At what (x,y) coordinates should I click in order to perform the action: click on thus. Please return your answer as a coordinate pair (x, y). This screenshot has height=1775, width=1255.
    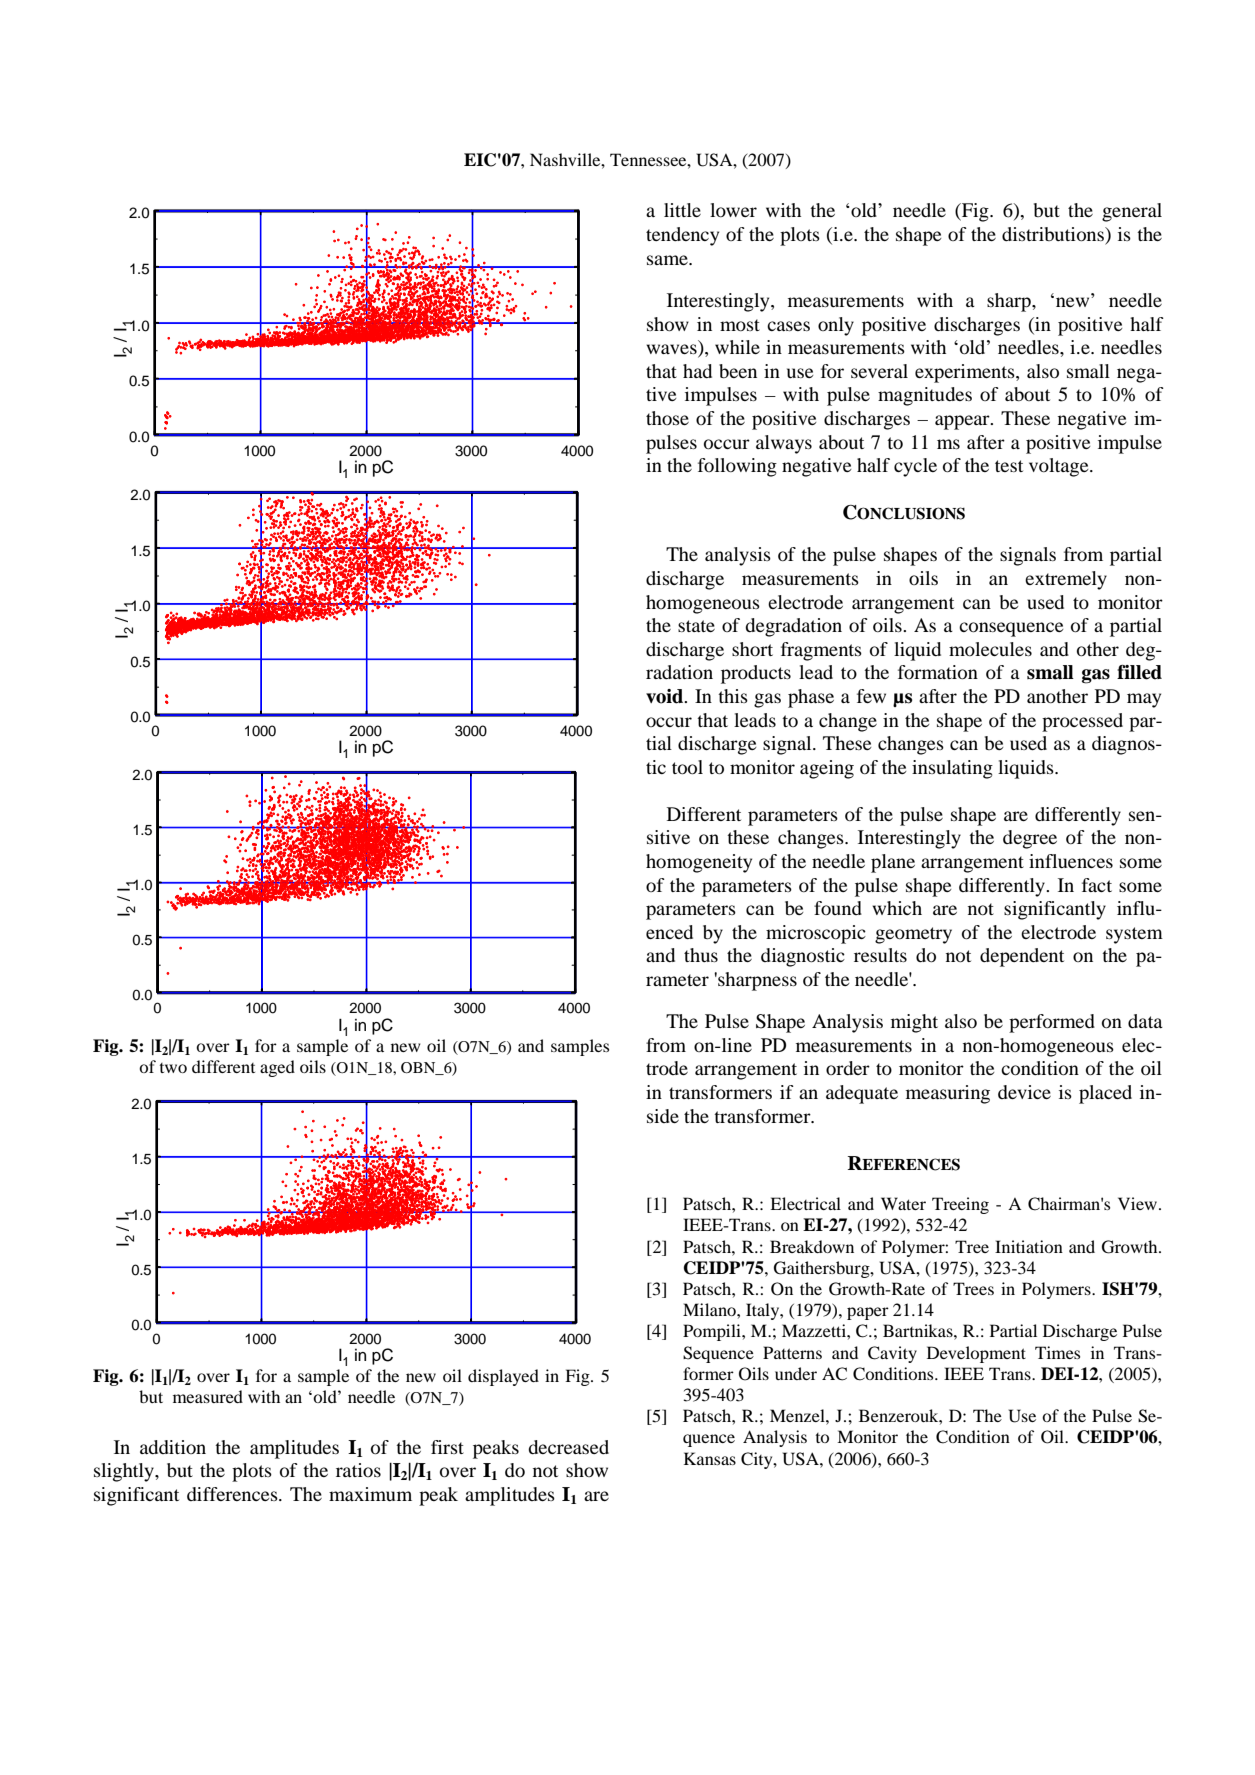
    Looking at the image, I should click on (701, 955).
